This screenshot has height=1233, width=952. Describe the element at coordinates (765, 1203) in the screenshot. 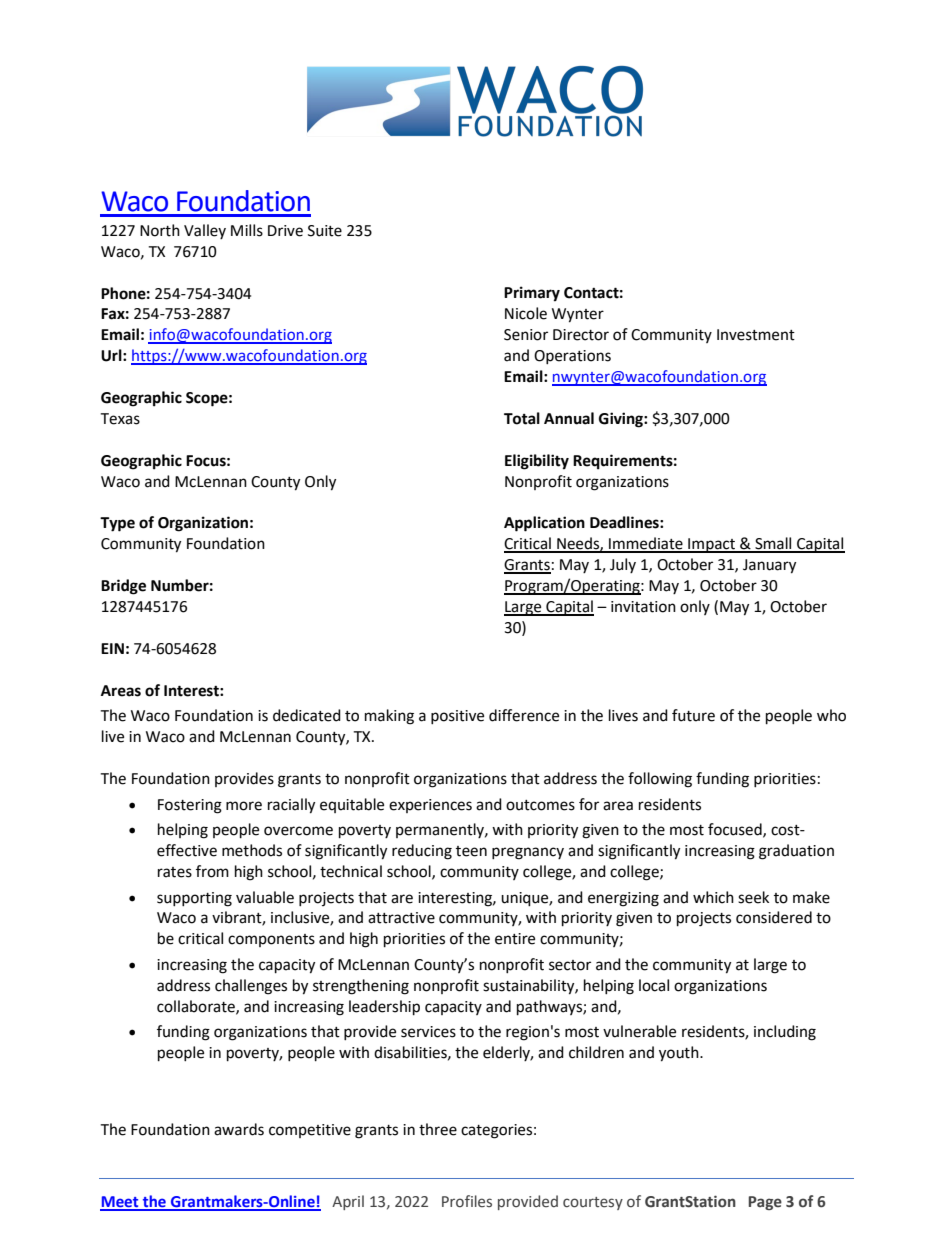

I see `Page` at that location.
